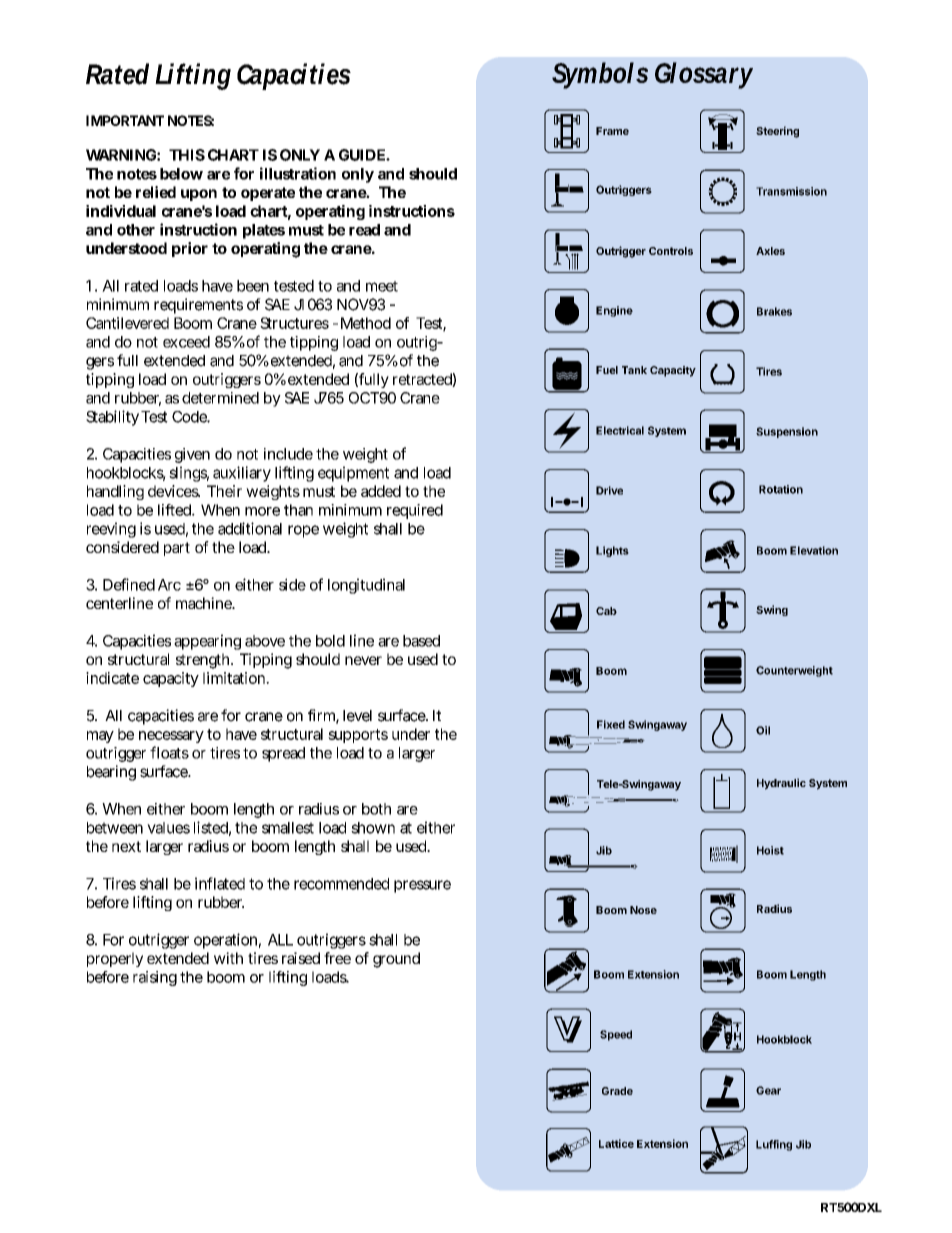 The width and height of the screenshot is (952, 1233). I want to click on Elevation, so click(814, 550).
